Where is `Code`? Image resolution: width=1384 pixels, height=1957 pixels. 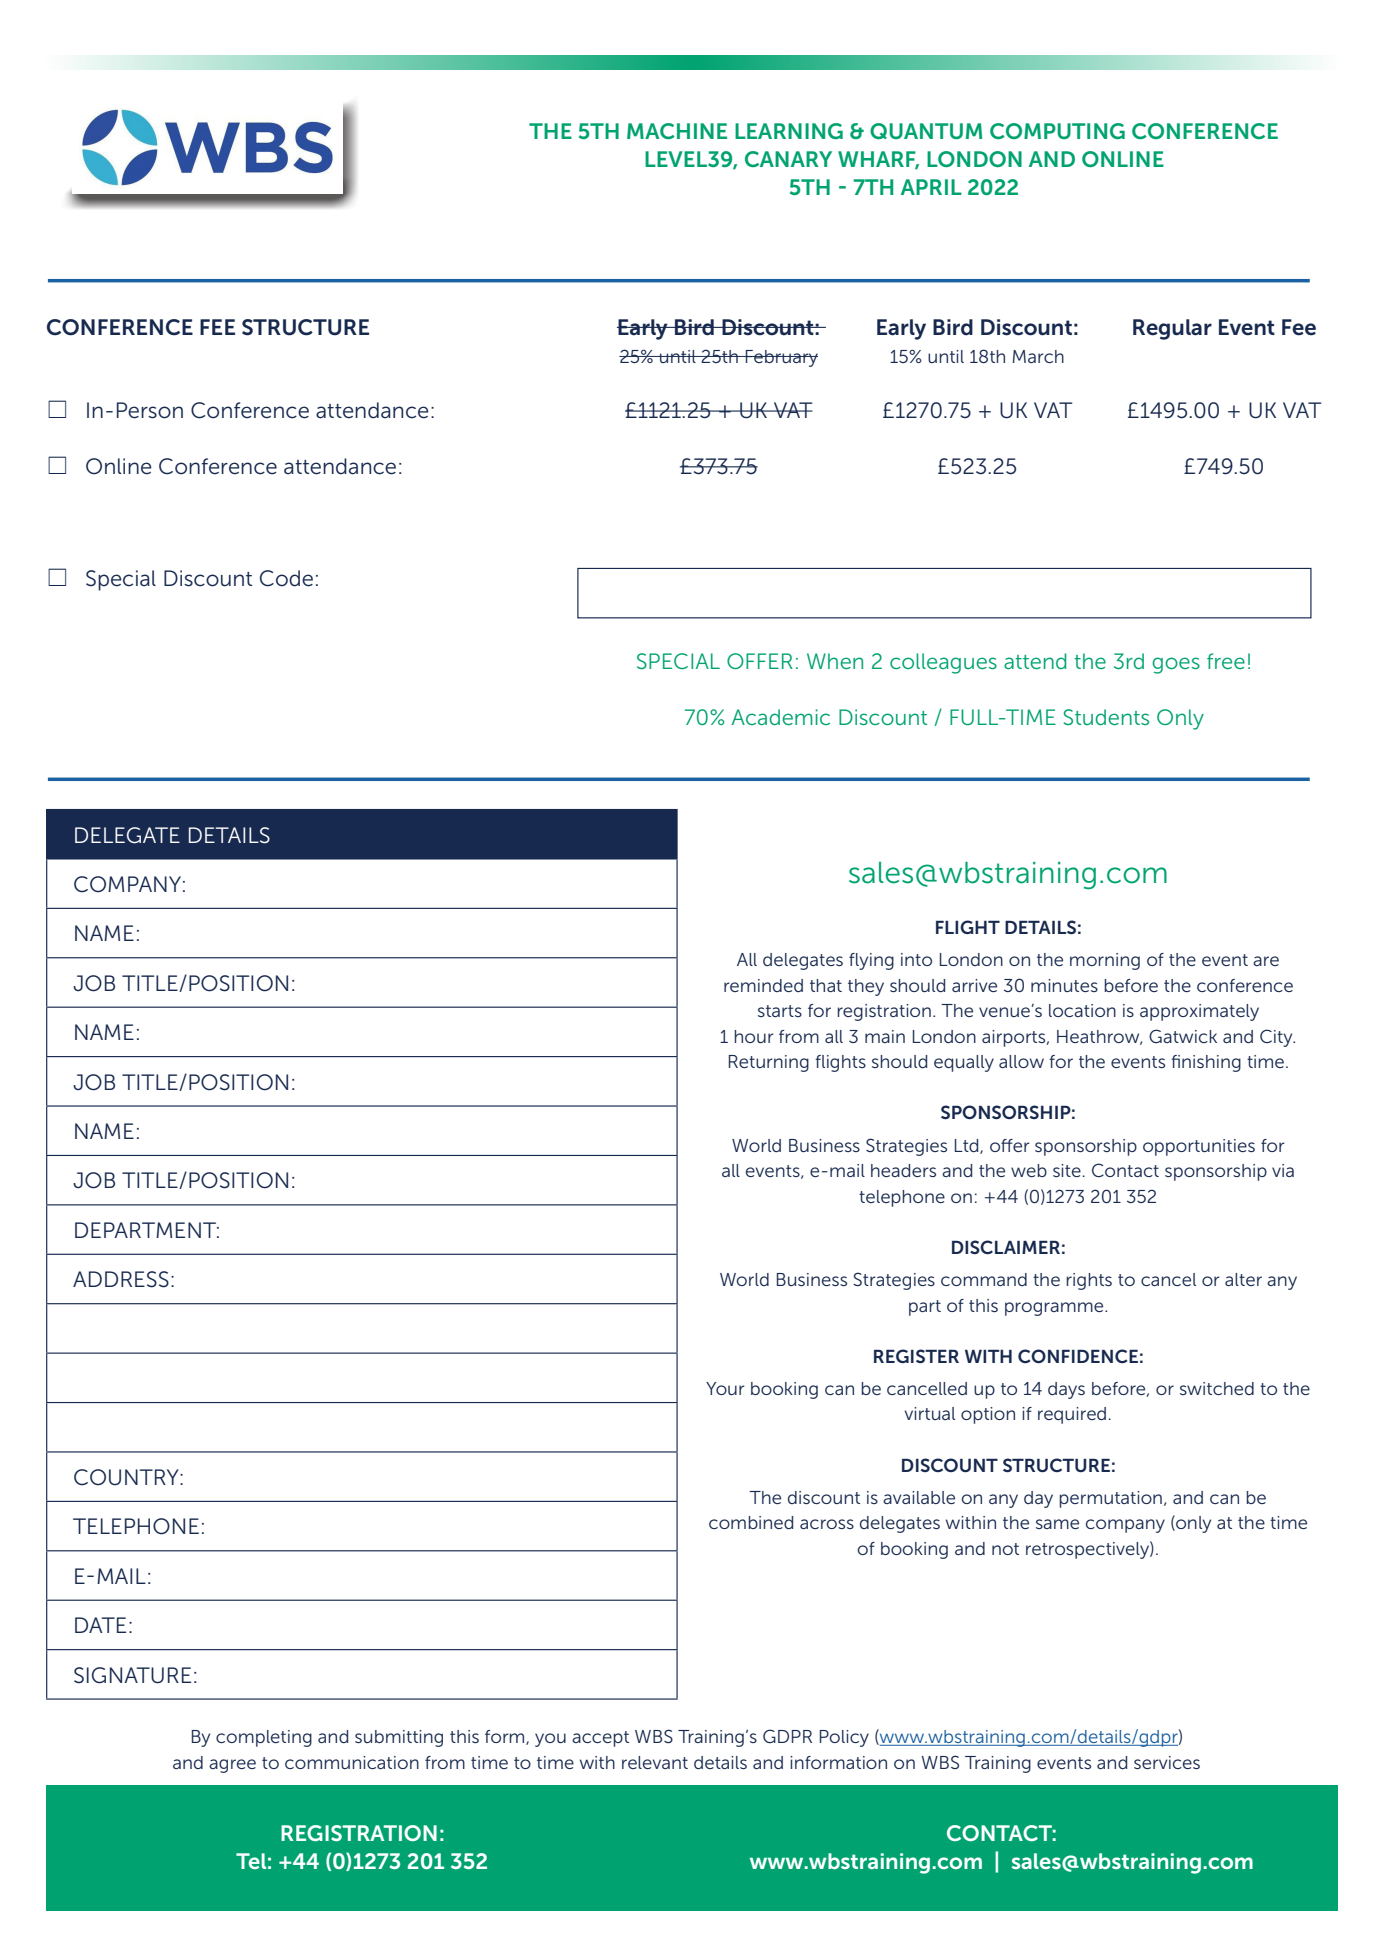 Code is located at coordinates (286, 578).
